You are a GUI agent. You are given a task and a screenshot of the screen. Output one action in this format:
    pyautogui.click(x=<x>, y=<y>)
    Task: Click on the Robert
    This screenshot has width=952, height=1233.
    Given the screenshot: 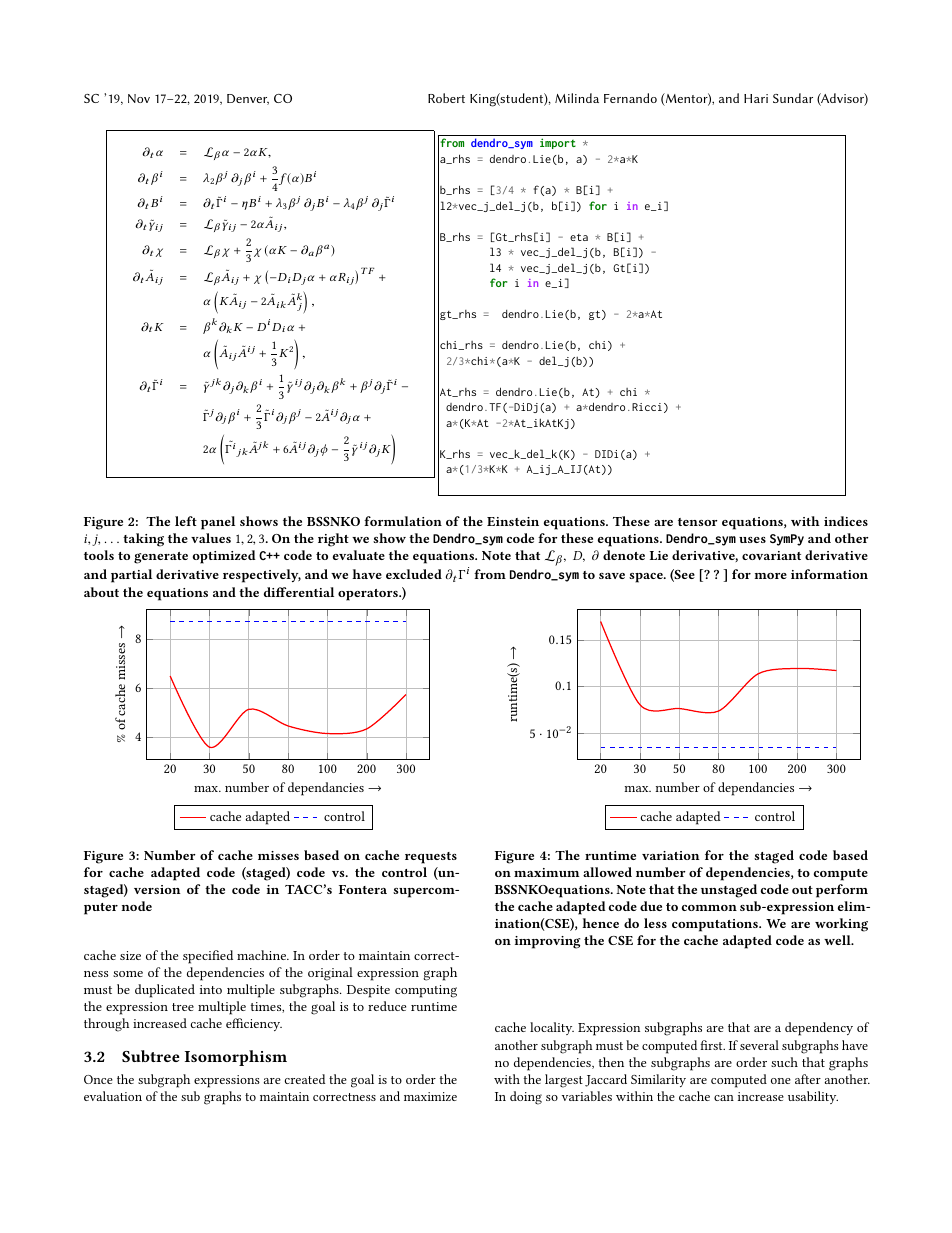 What is the action you would take?
    pyautogui.click(x=446, y=98)
